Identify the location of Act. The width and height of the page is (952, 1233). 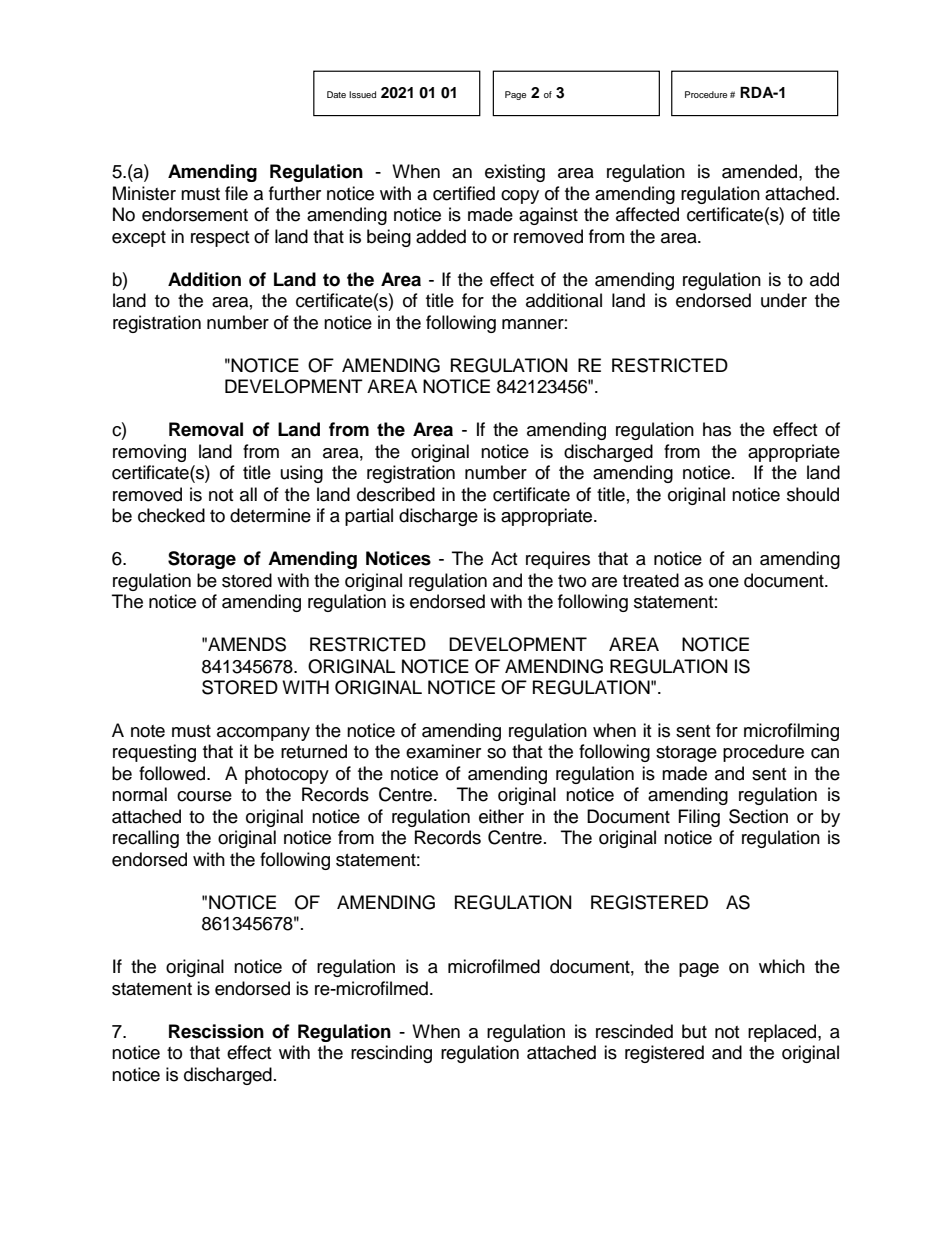
(504, 558).
